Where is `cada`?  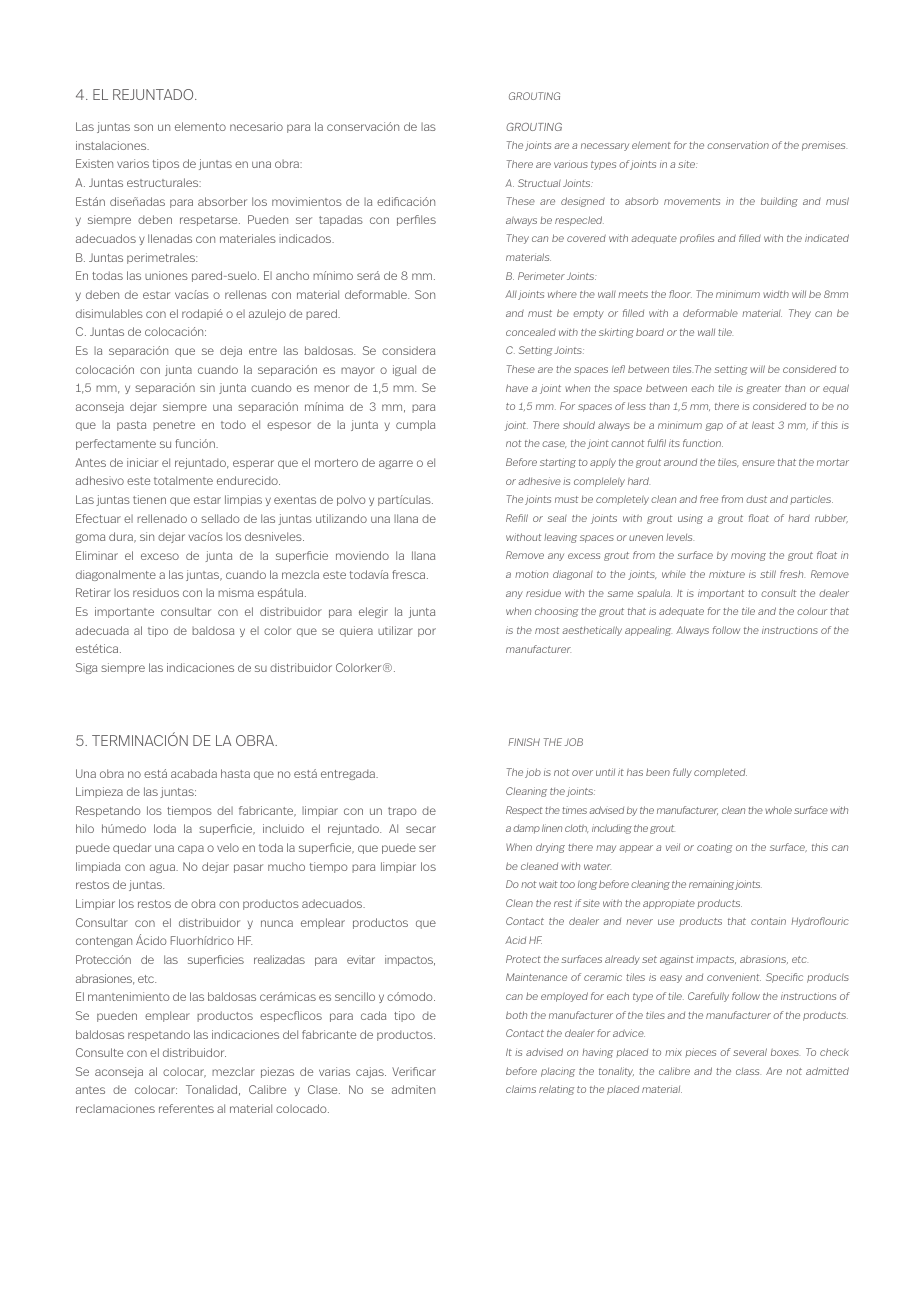 cada is located at coordinates (373, 1015).
